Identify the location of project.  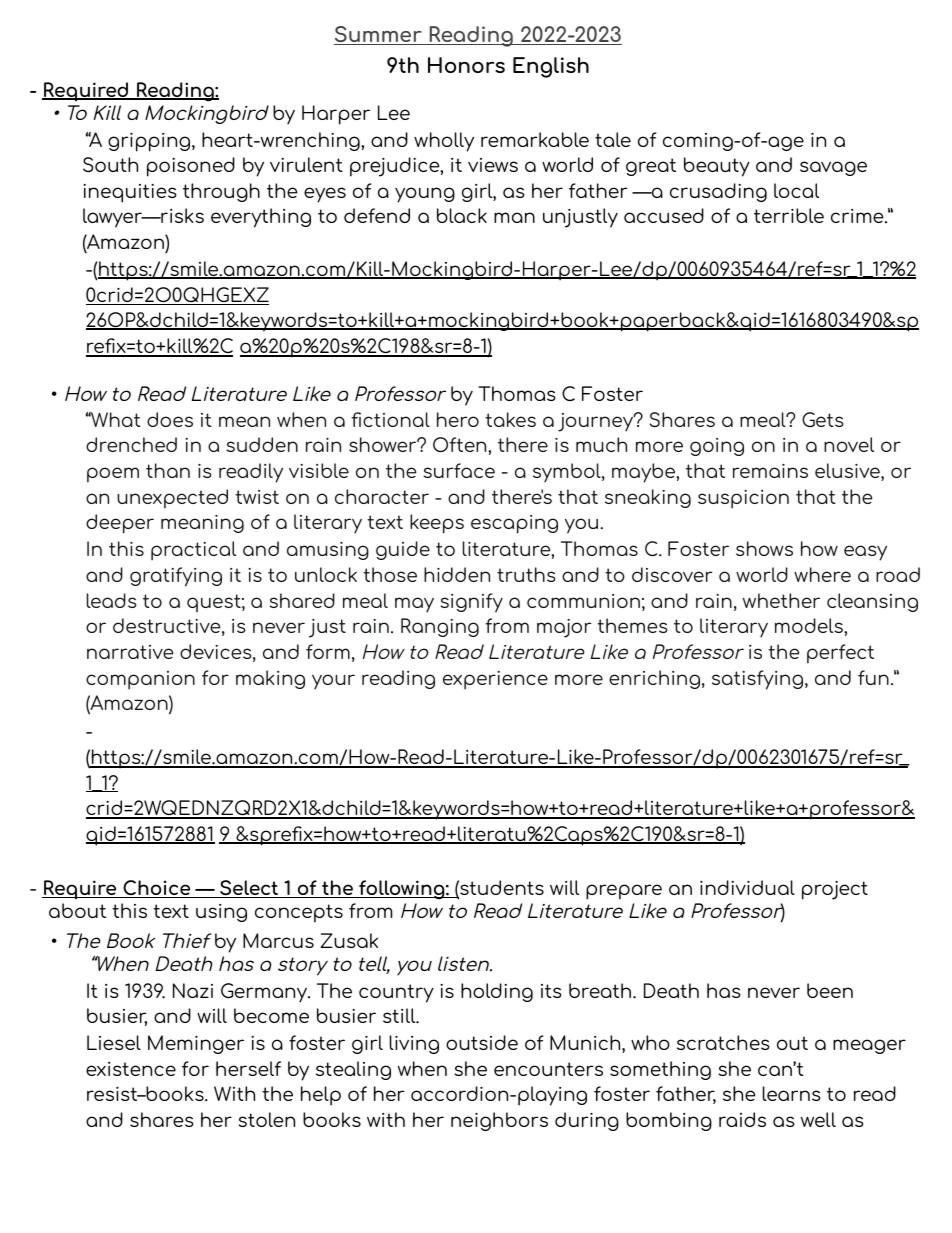
(835, 890).
